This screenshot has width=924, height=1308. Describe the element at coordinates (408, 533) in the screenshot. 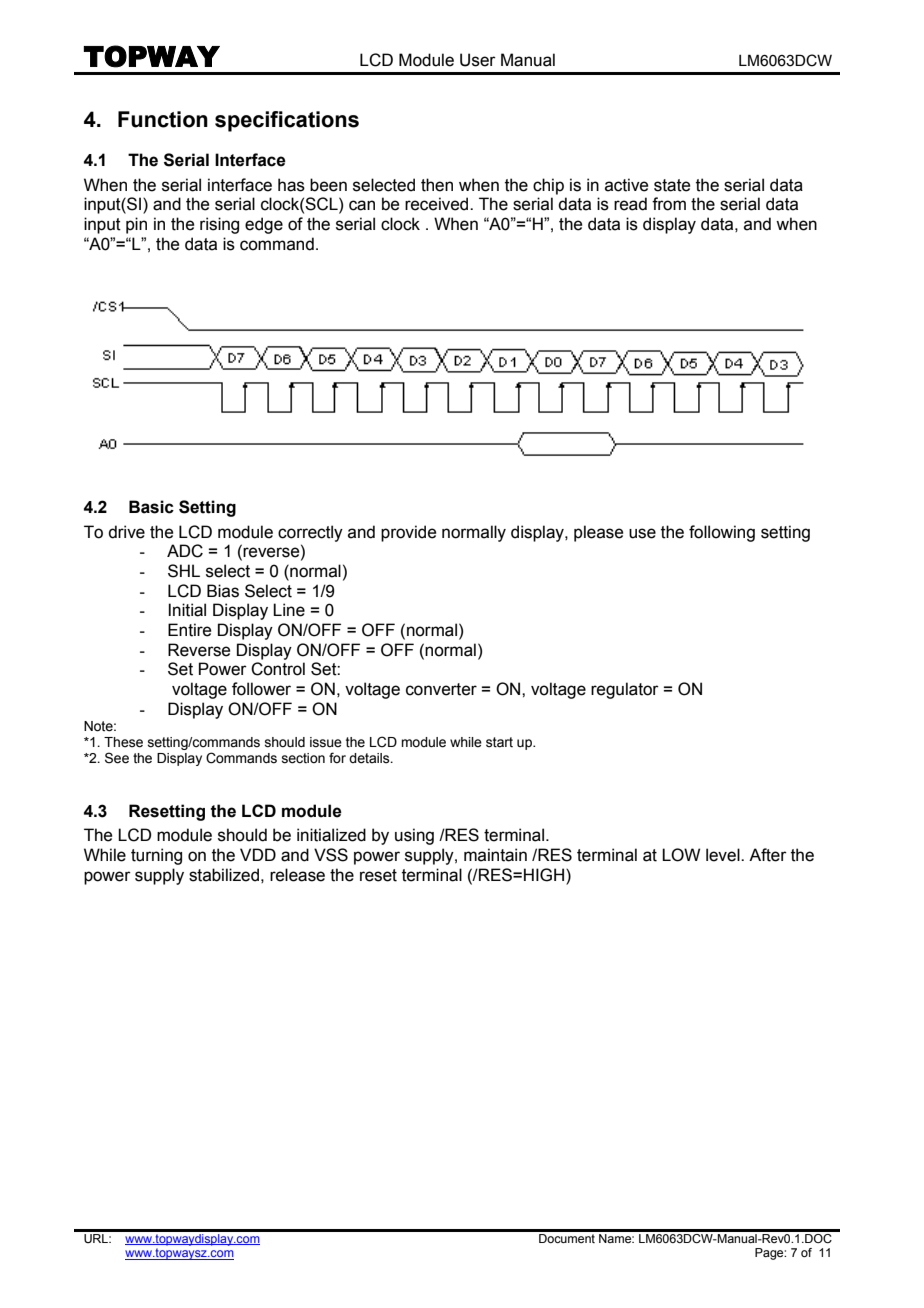

I see `provide` at that location.
